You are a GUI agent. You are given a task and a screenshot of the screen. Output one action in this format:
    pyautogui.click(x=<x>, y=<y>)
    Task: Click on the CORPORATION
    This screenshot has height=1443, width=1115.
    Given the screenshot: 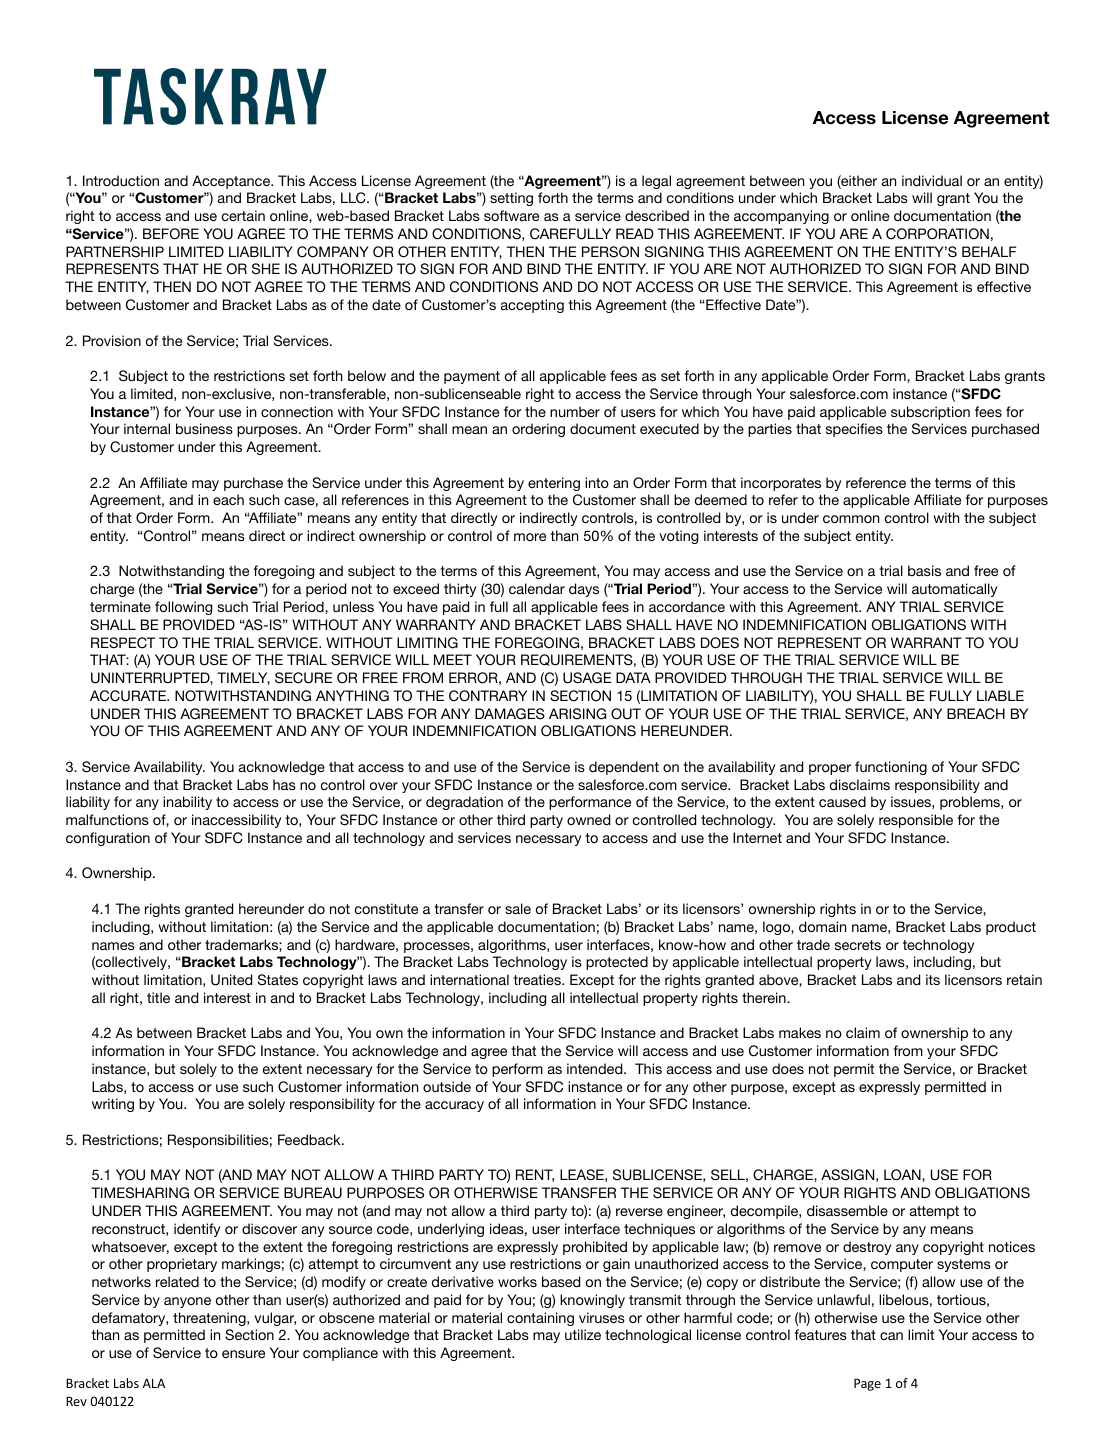 What is the action you would take?
    pyautogui.click(x=937, y=234)
